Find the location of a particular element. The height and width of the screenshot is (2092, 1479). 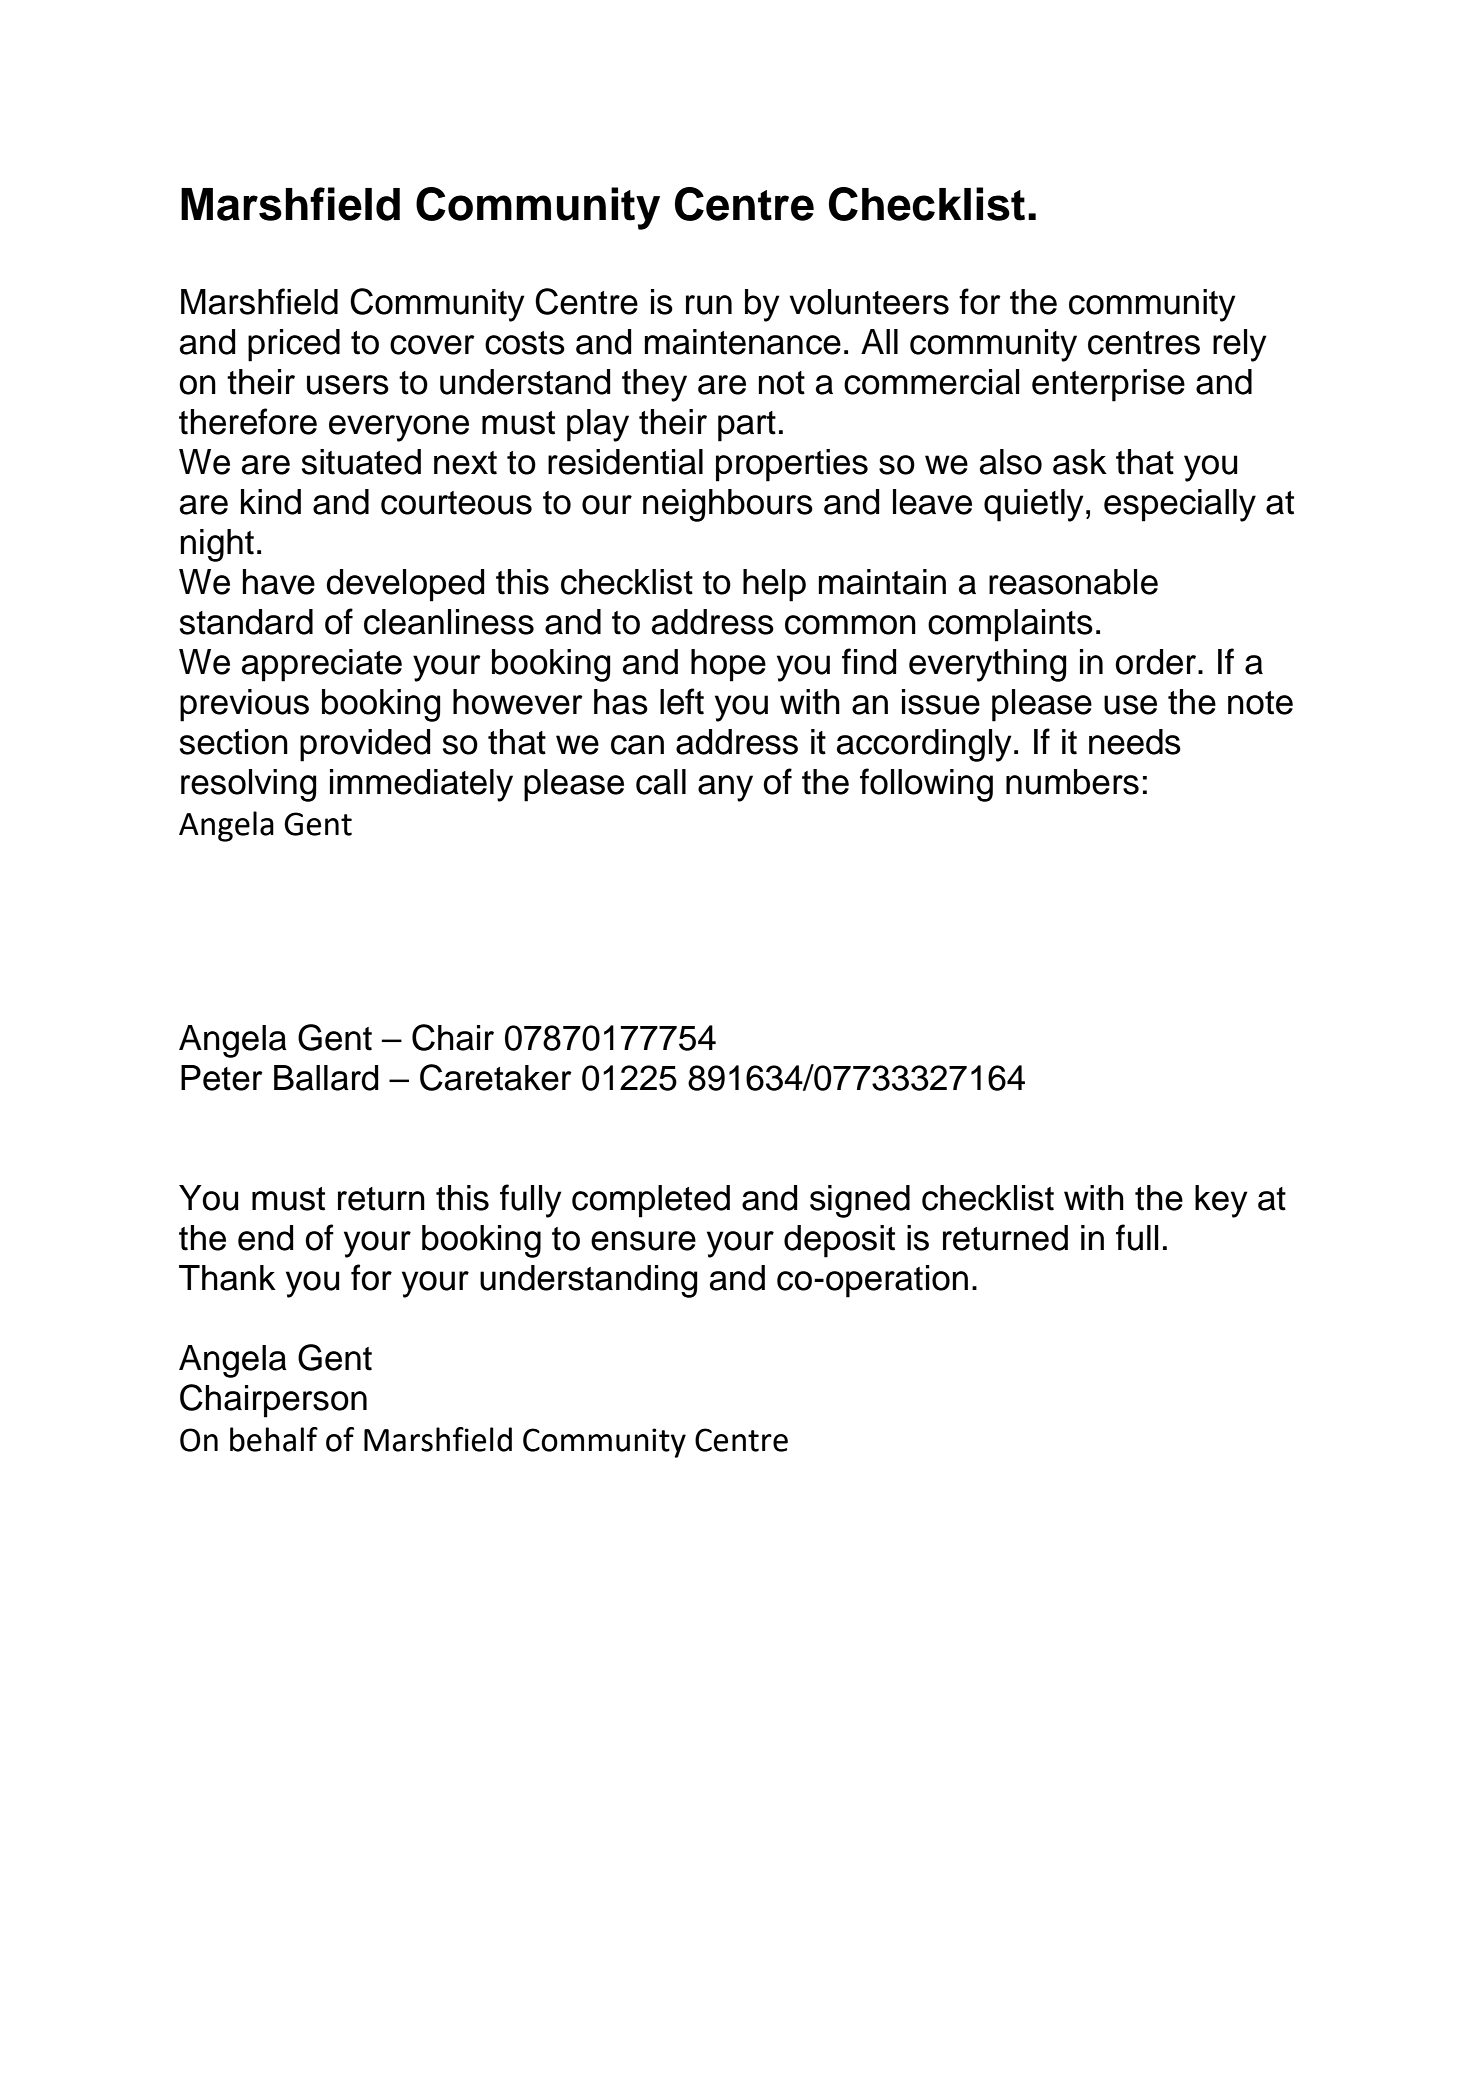

enterprise is located at coordinates (1108, 385).
